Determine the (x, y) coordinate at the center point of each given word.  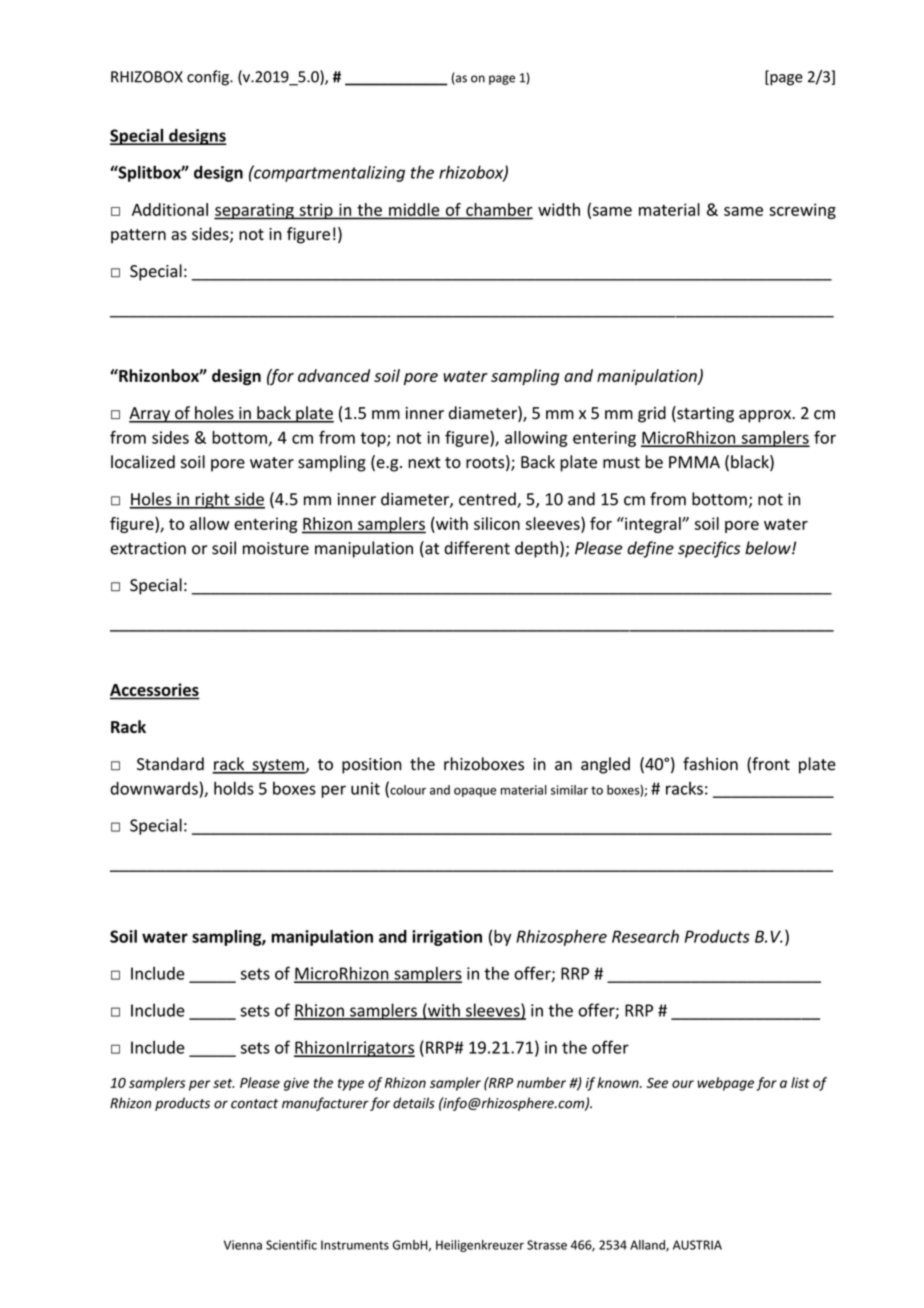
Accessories (155, 691)
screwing (802, 211)
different (477, 548)
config (209, 78)
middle (414, 209)
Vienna (243, 1245)
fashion (710, 764)
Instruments (355, 1245)
